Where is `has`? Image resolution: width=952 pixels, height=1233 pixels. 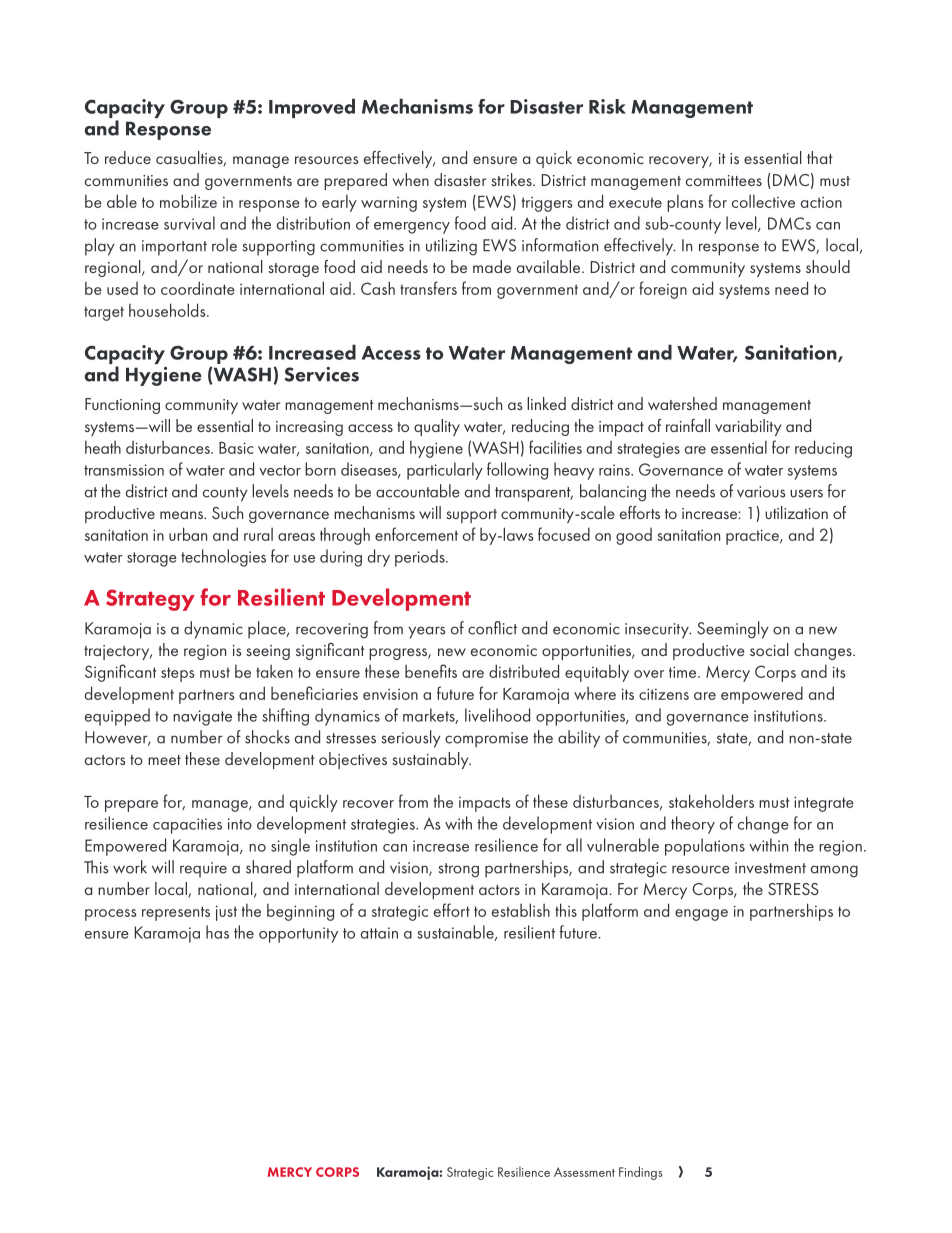
has is located at coordinates (217, 932).
